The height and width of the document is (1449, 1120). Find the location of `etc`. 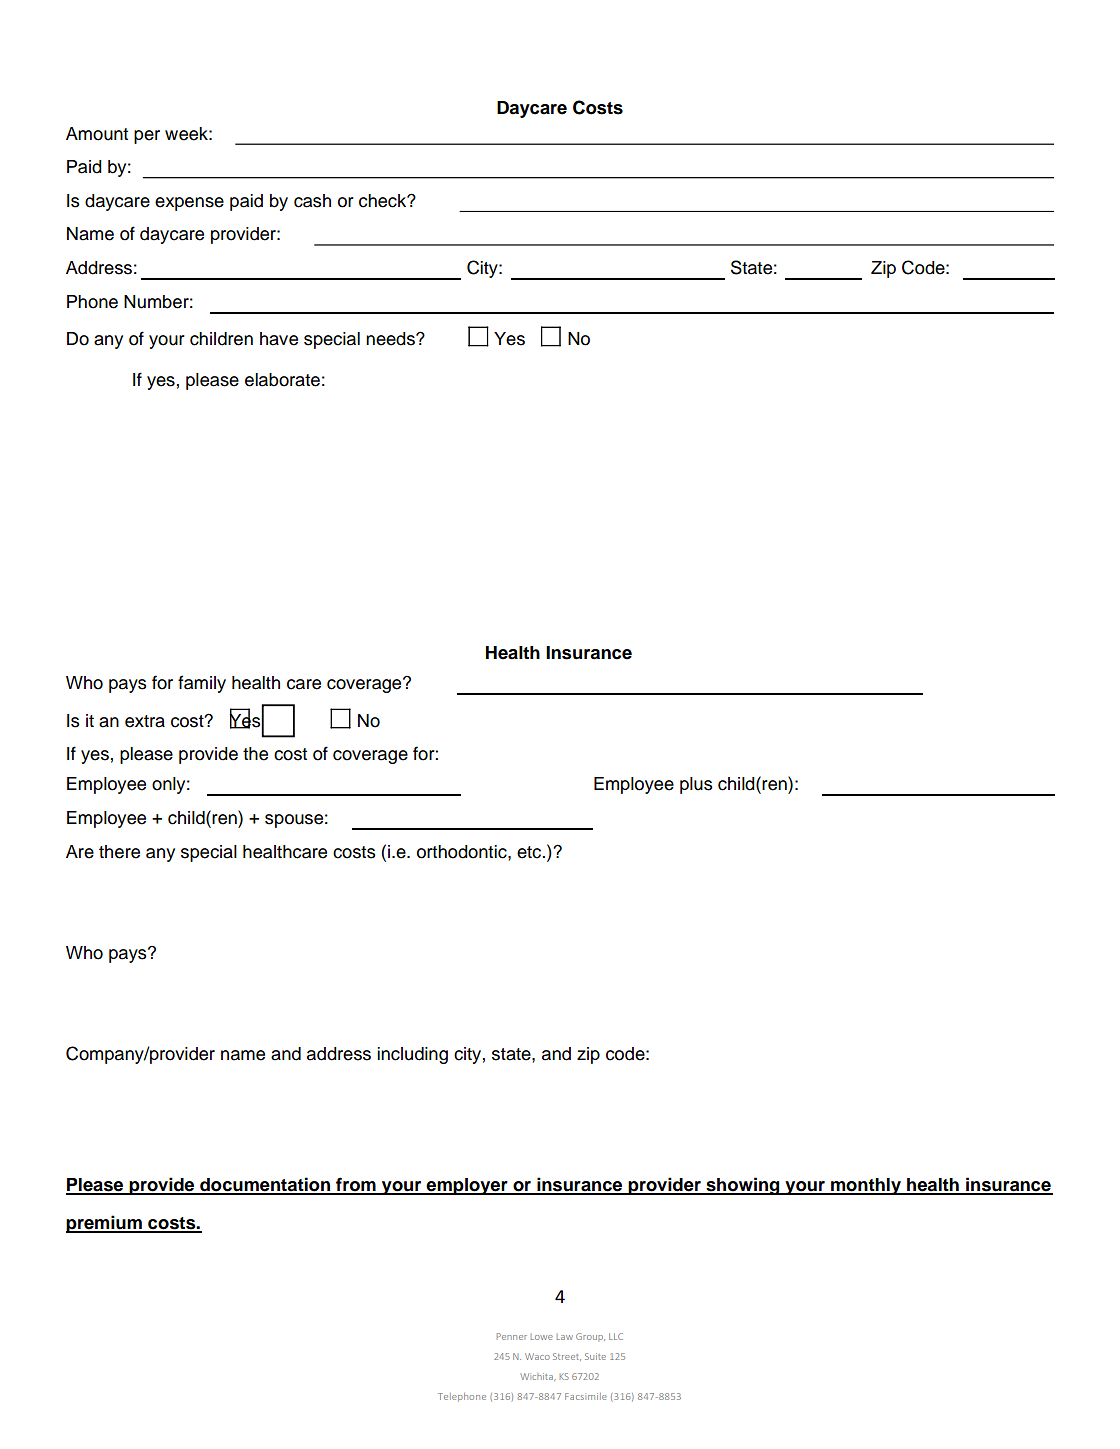

etc is located at coordinates (530, 852).
